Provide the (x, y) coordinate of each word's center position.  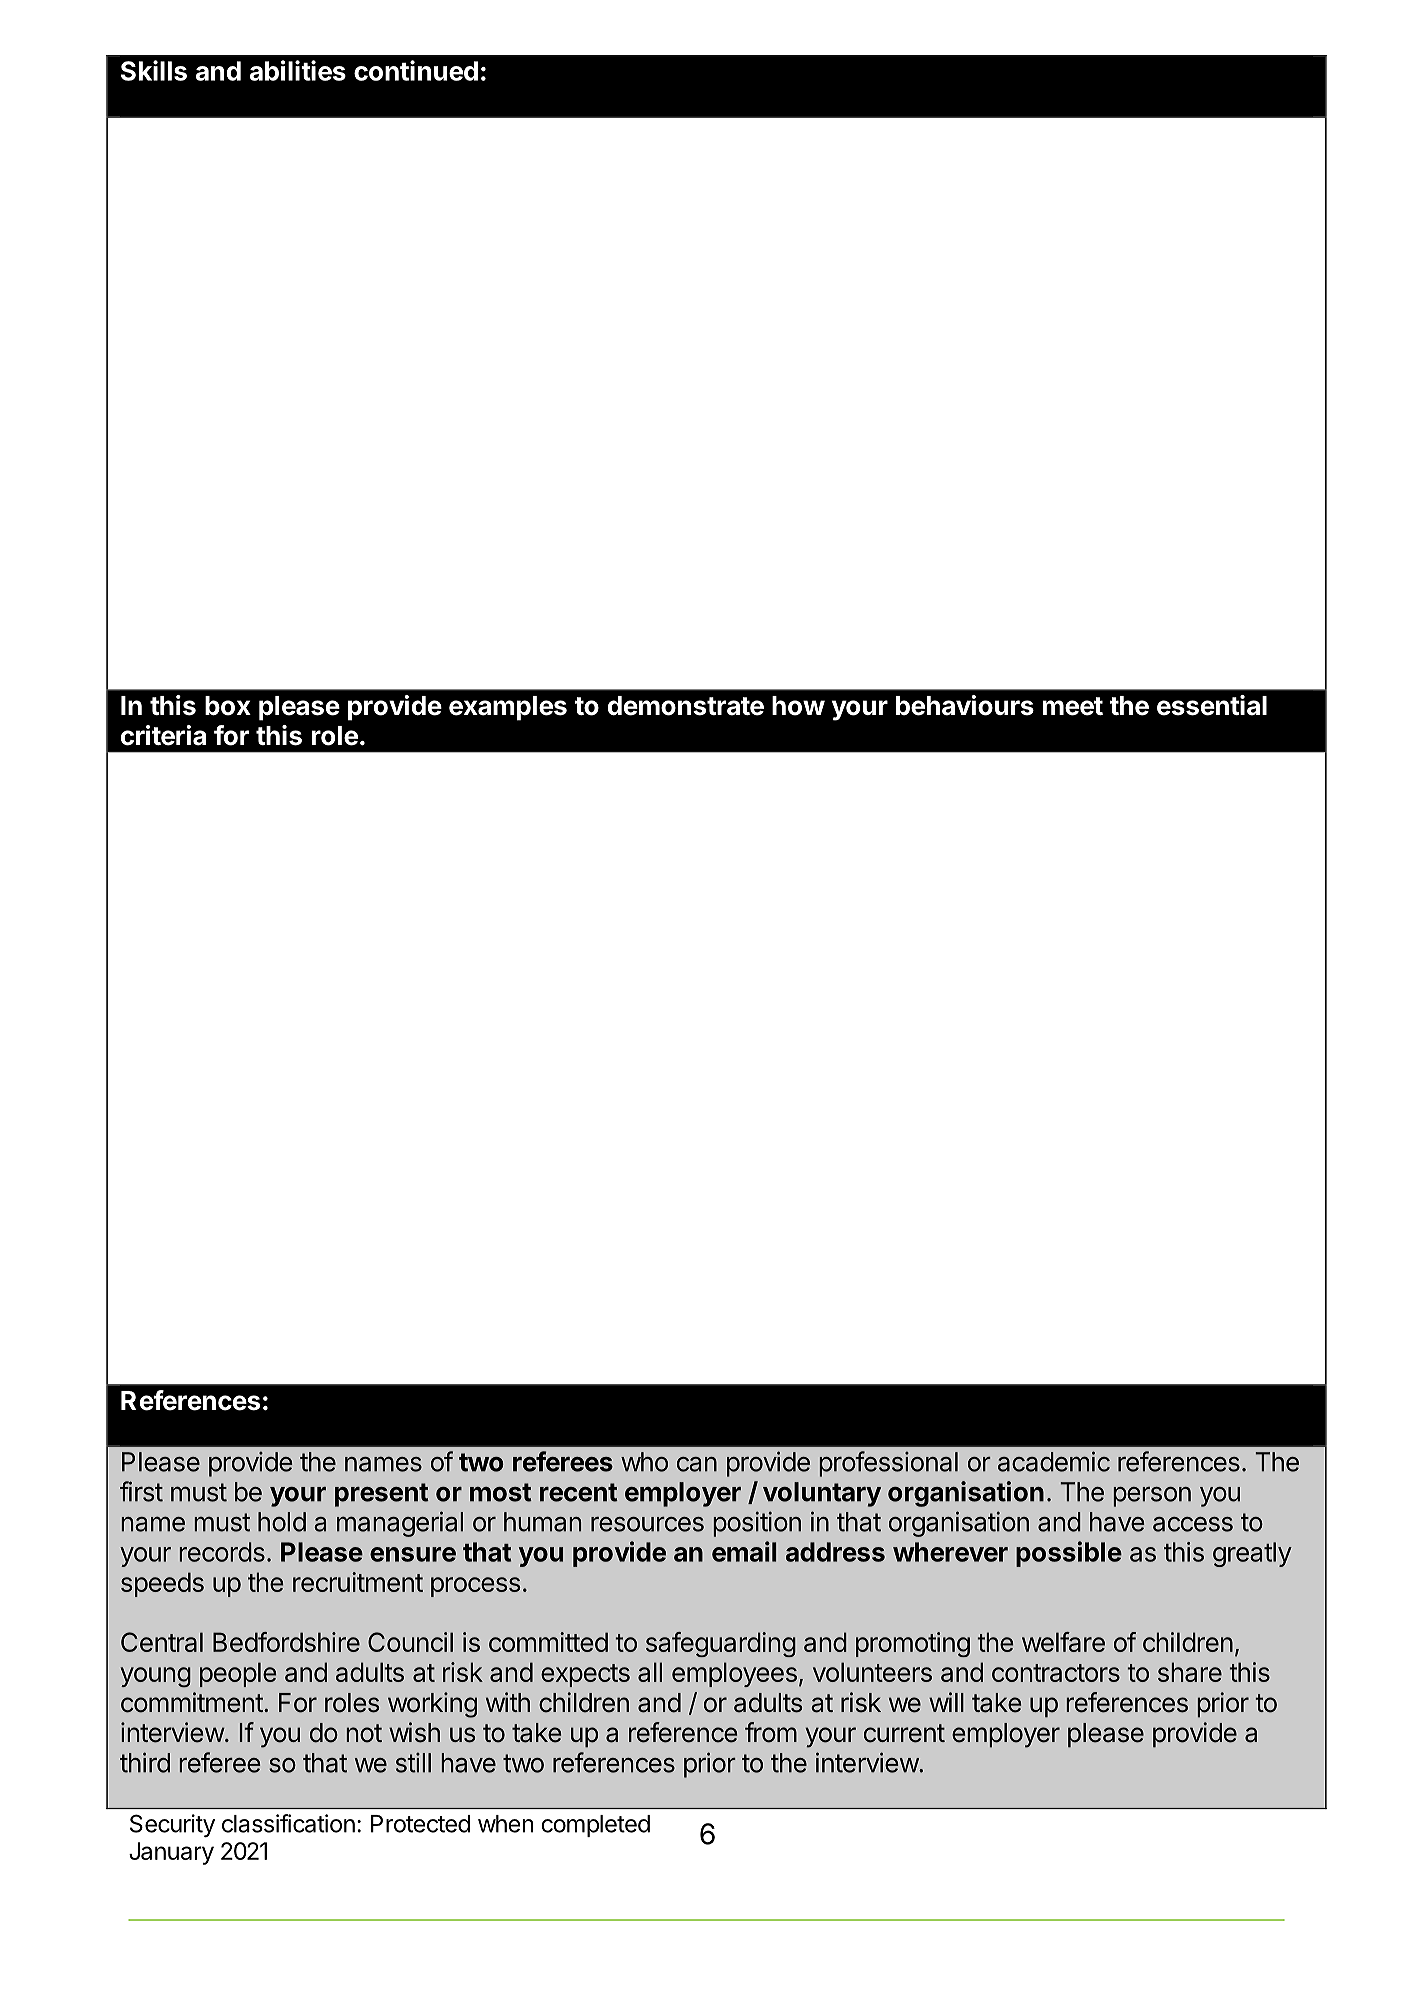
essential (1212, 705)
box (228, 706)
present (382, 1495)
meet (1073, 706)
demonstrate (686, 706)
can (697, 1464)
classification (288, 1823)
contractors (1056, 1673)
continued (416, 70)
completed (595, 1826)
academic (1054, 1461)
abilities (298, 70)
